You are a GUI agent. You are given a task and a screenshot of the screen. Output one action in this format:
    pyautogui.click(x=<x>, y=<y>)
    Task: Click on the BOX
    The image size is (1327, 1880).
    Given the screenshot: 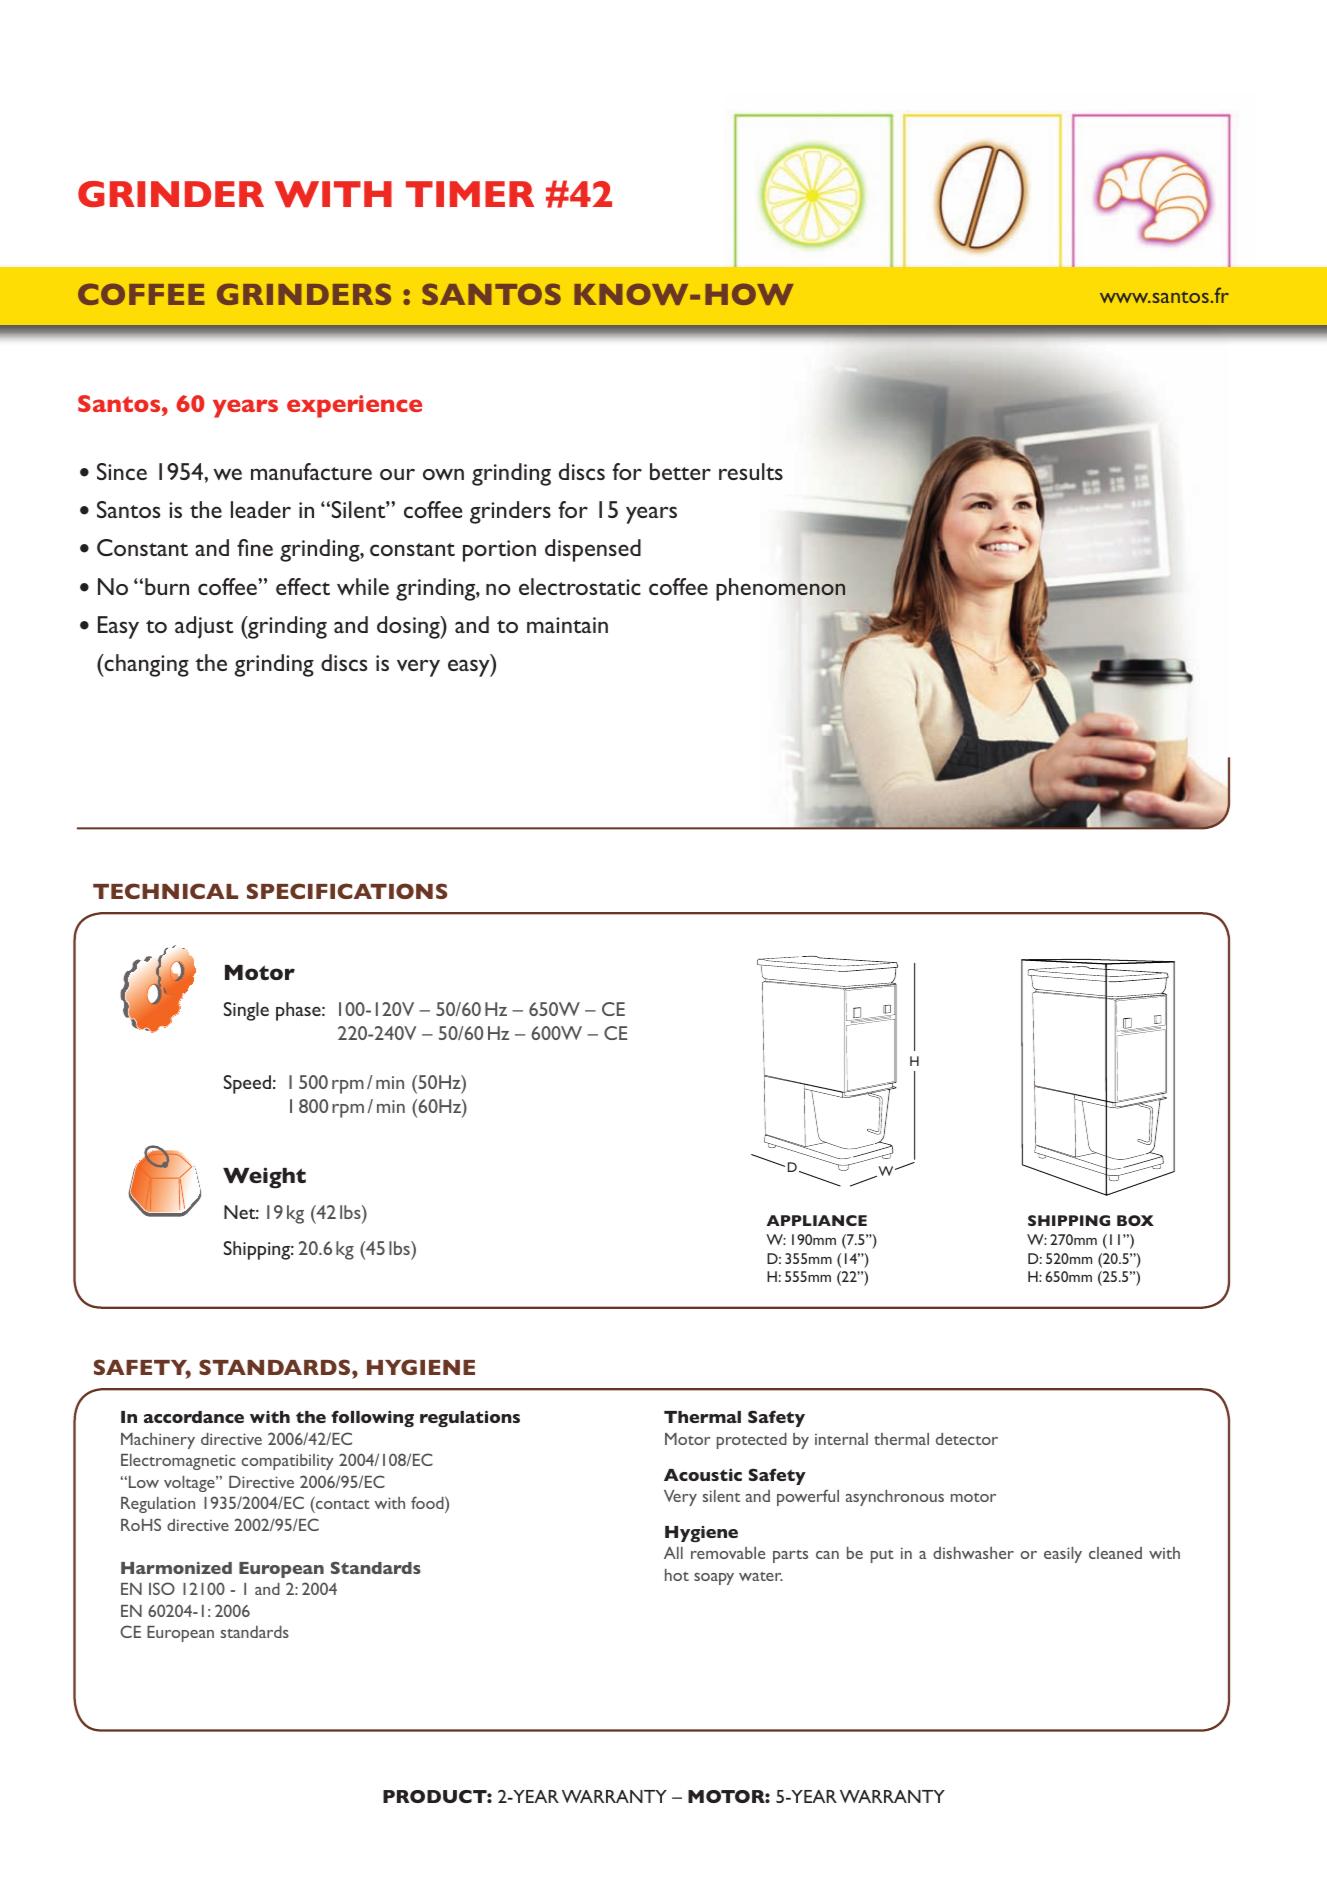 What is the action you would take?
    pyautogui.click(x=1135, y=1220)
